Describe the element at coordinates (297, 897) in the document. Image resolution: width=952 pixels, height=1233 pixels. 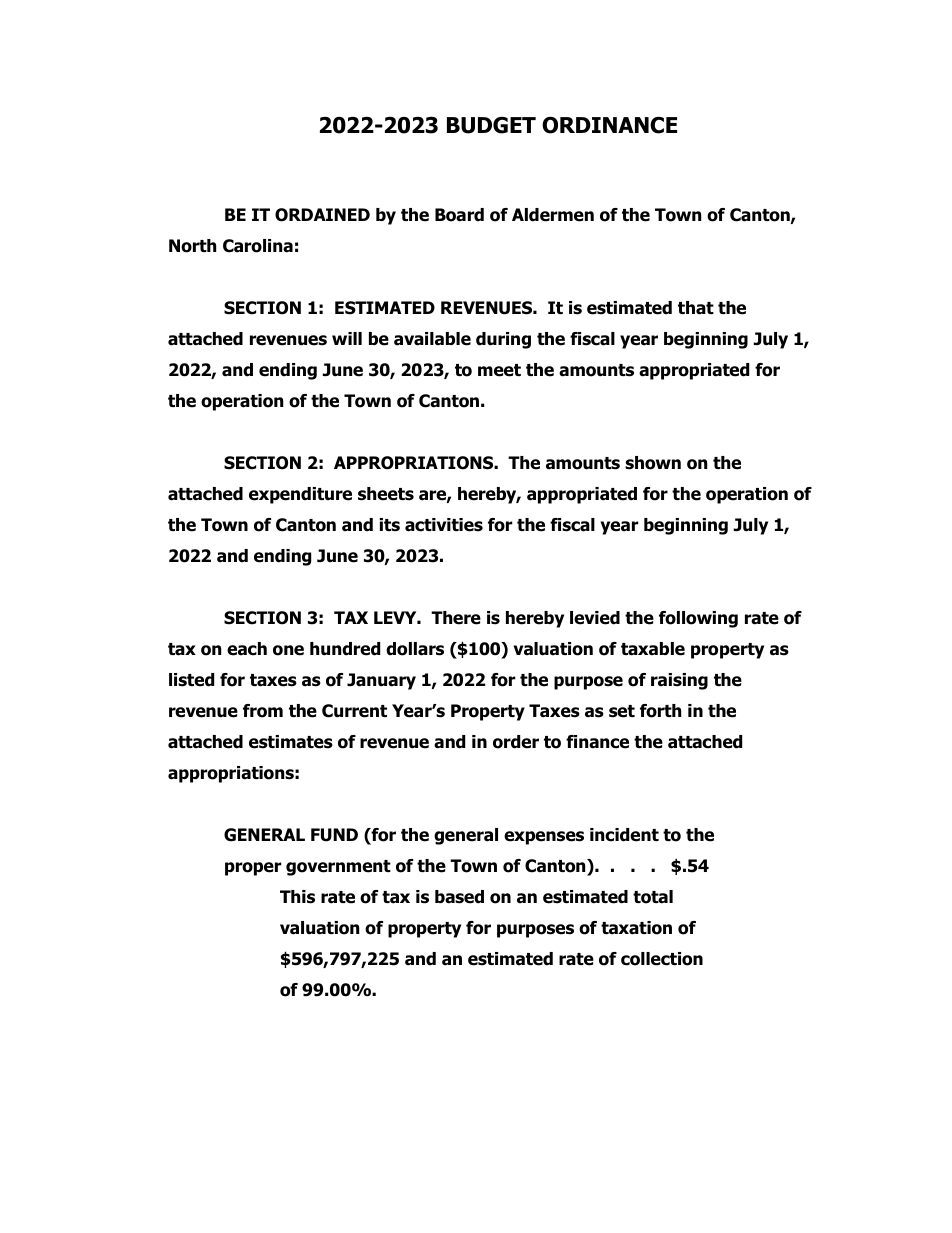
I see `This` at that location.
